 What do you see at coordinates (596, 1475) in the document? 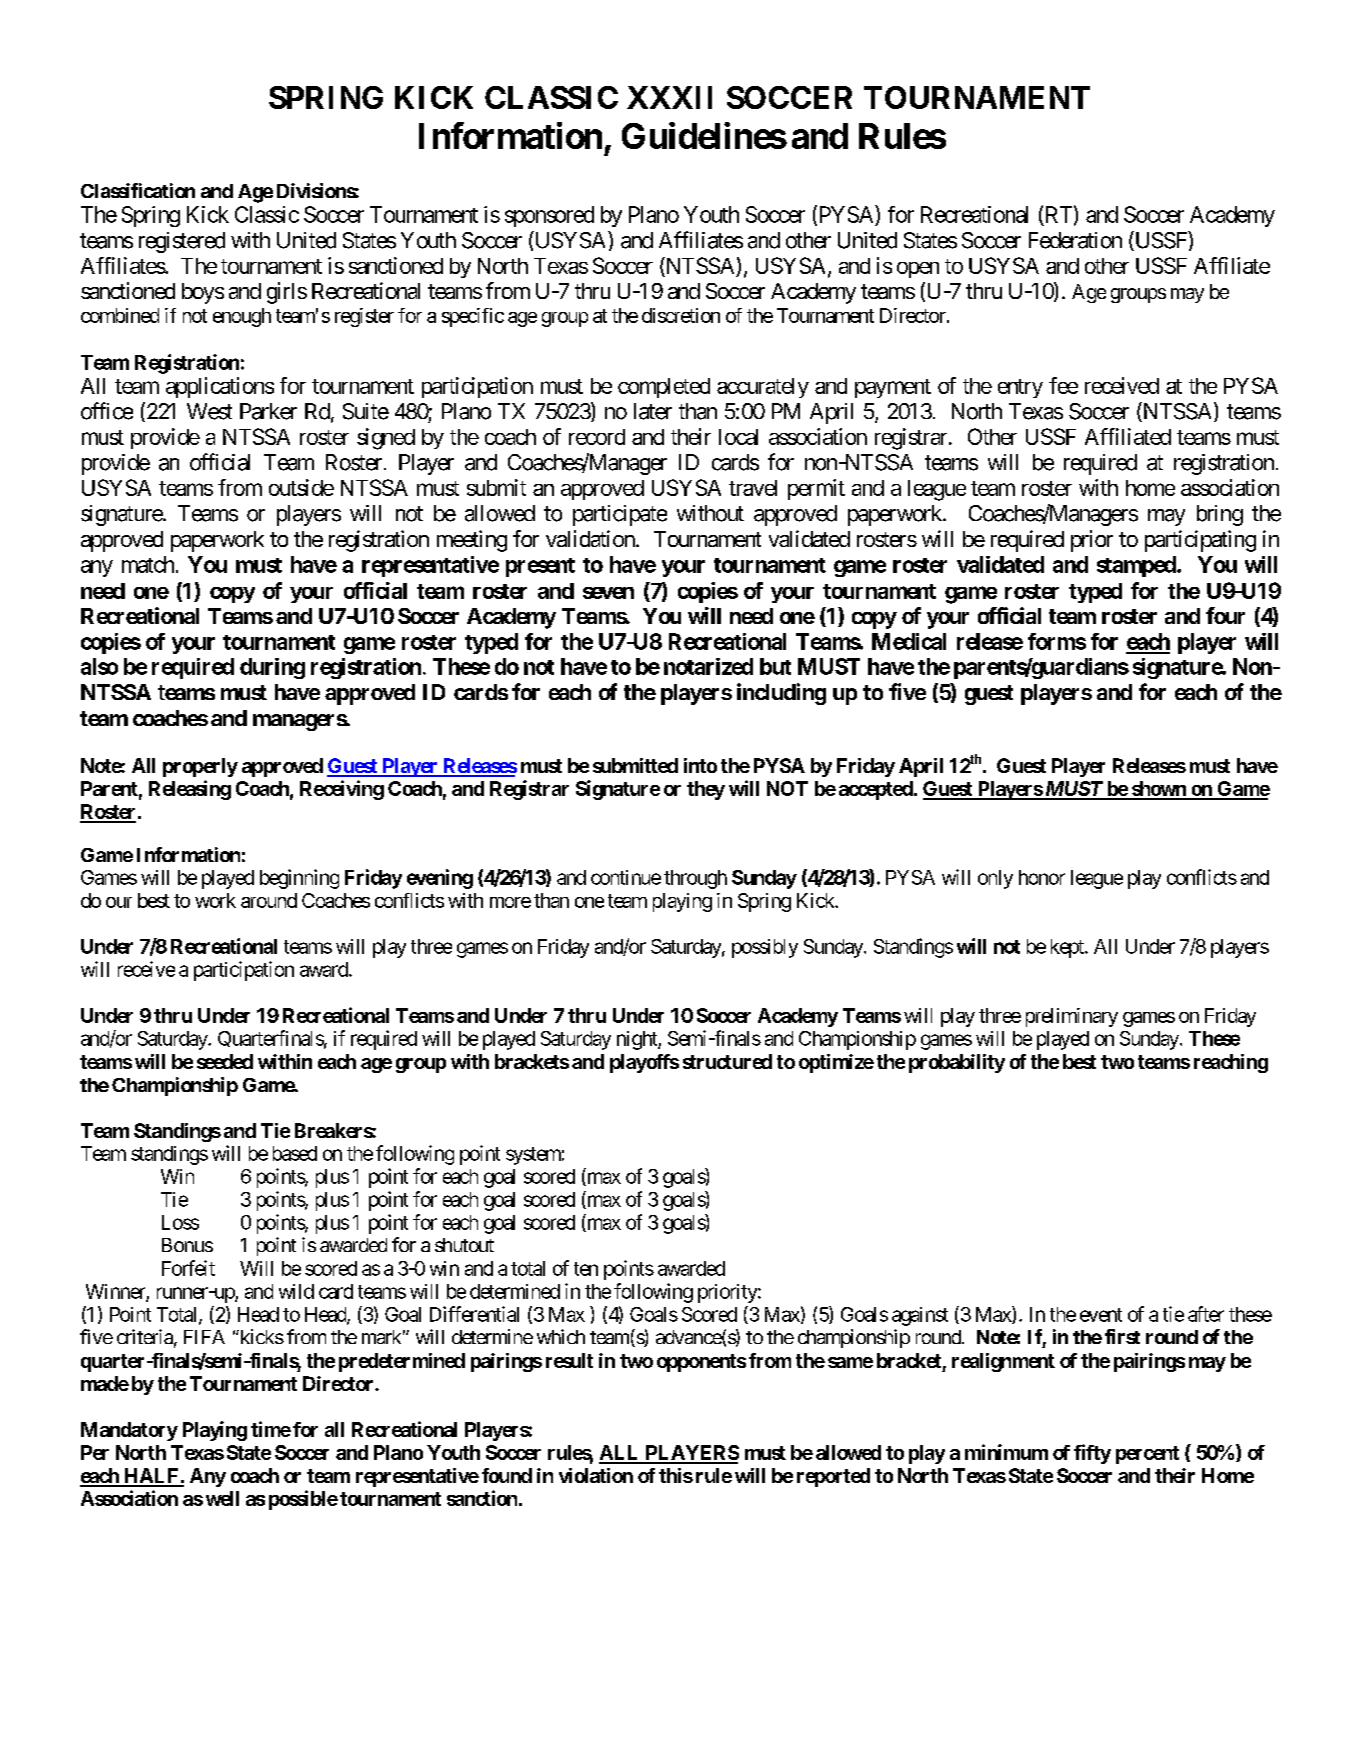
I see `violation` at bounding box center [596, 1475].
